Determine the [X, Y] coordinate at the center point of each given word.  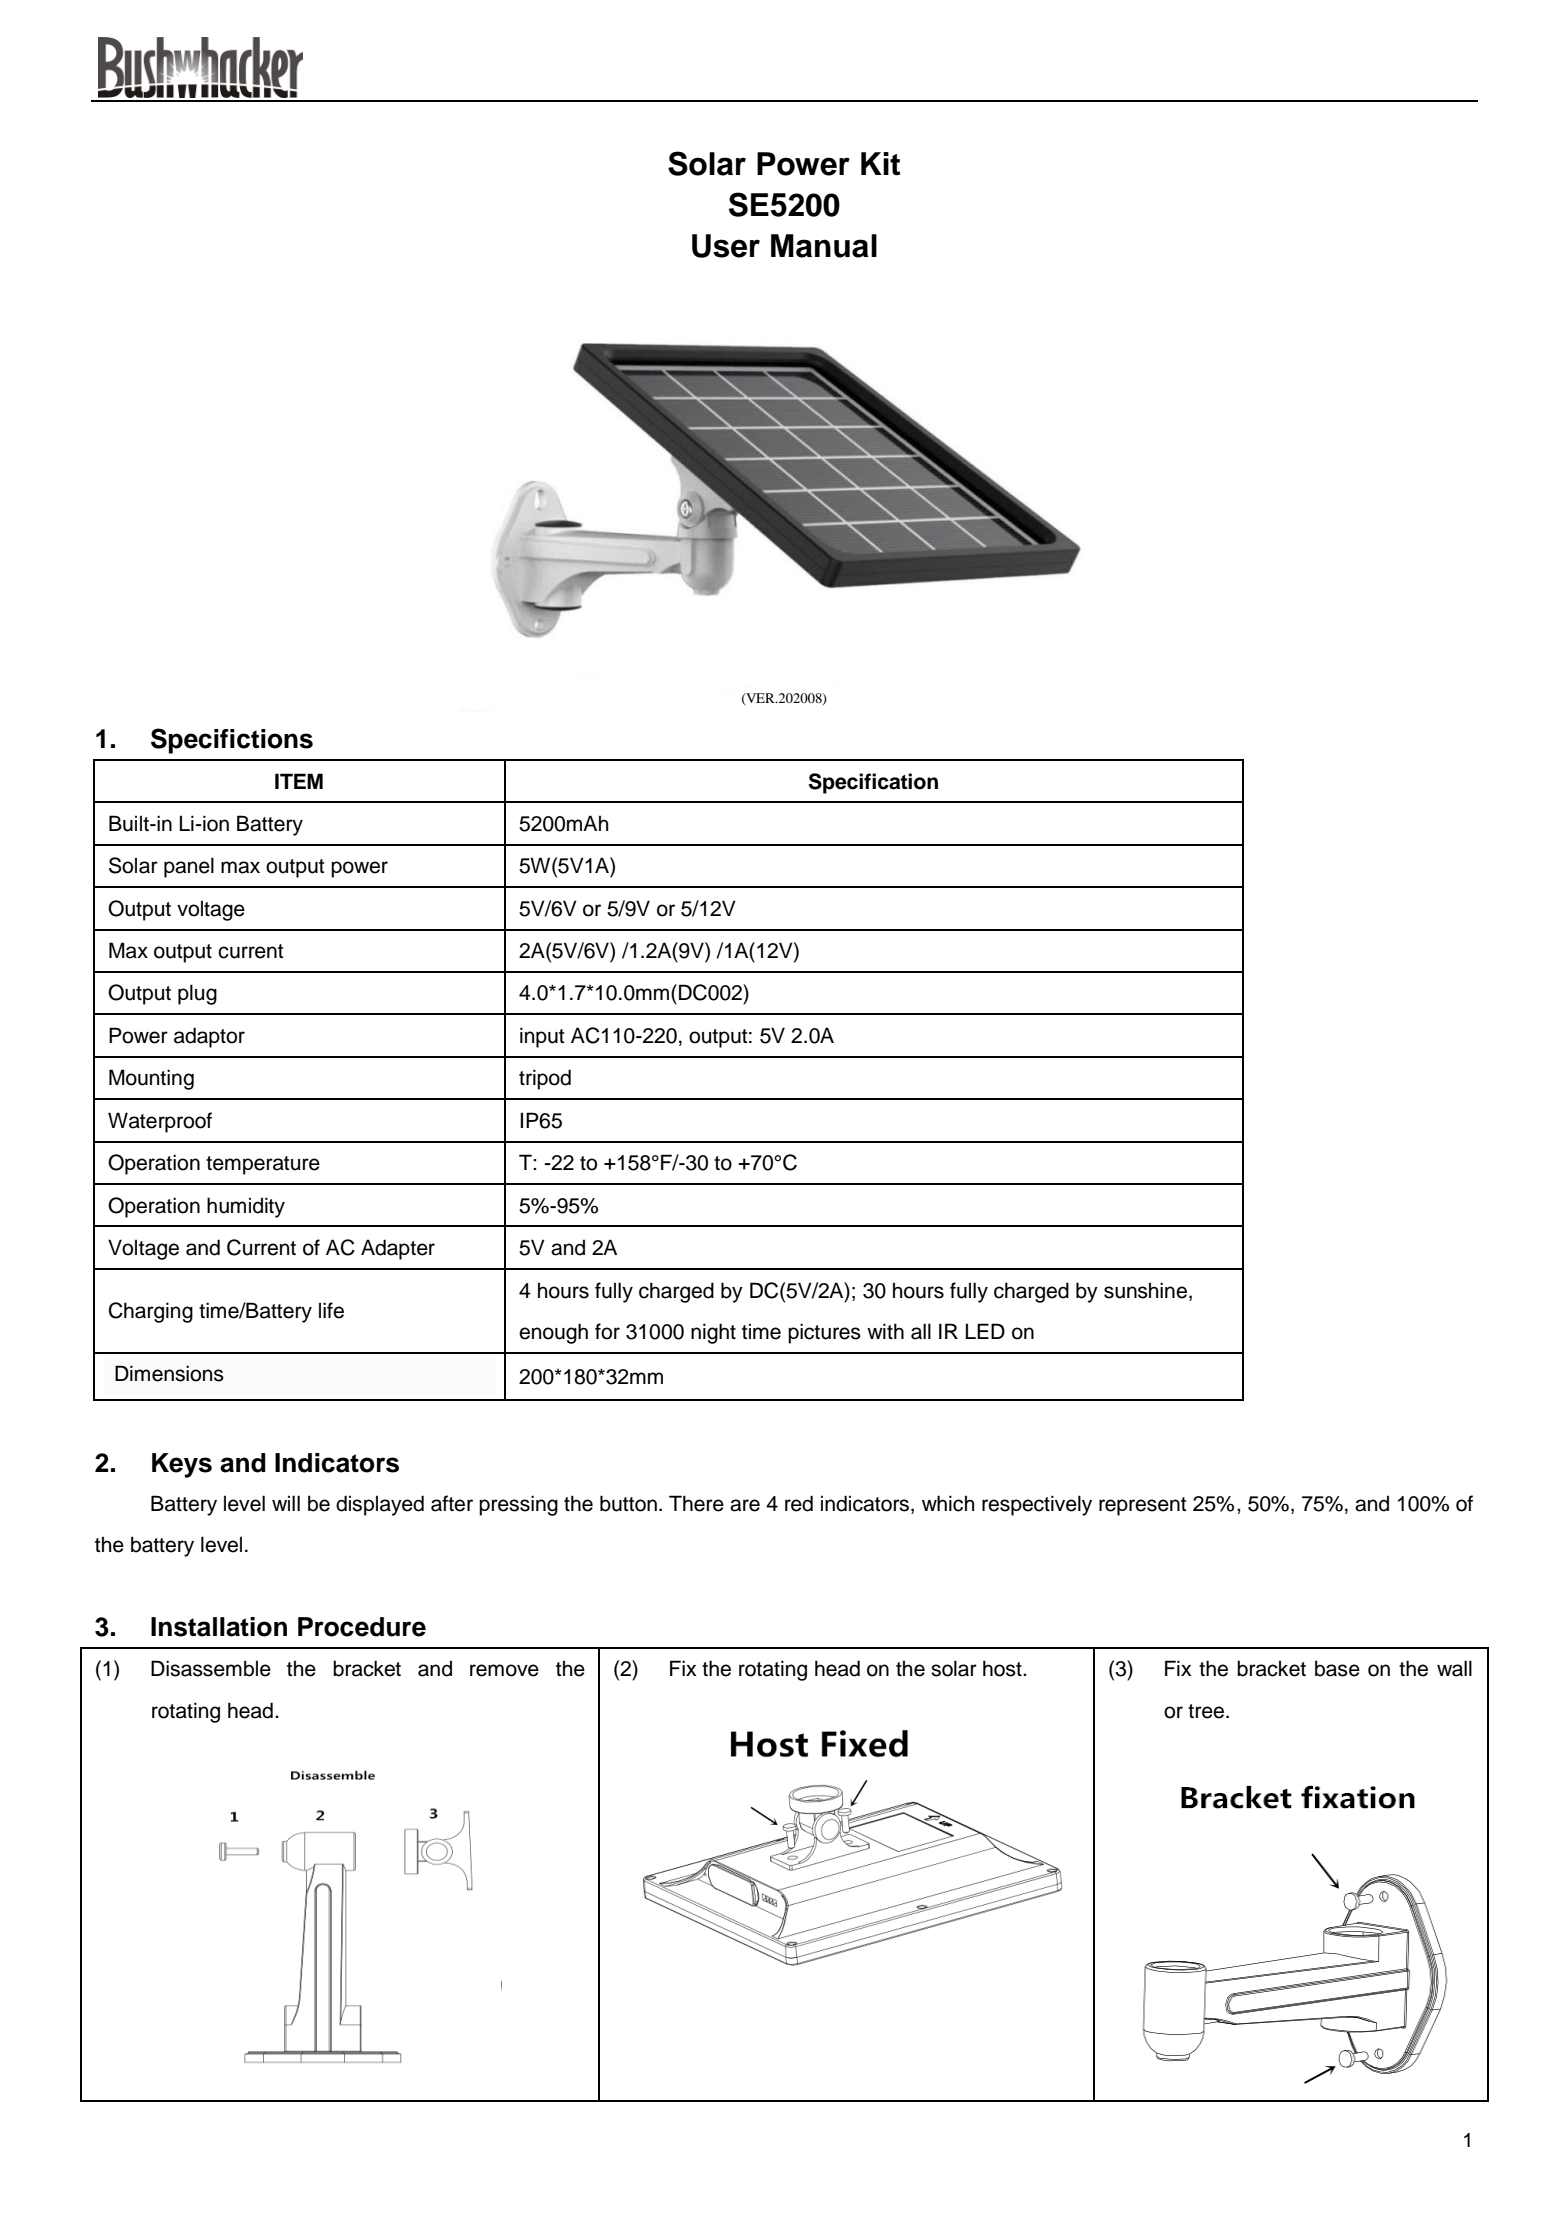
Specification [873, 783]
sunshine [1145, 1290]
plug [197, 994]
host [1003, 1668]
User [726, 246]
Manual [824, 246]
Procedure [362, 1627]
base [1337, 1668]
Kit [880, 163]
